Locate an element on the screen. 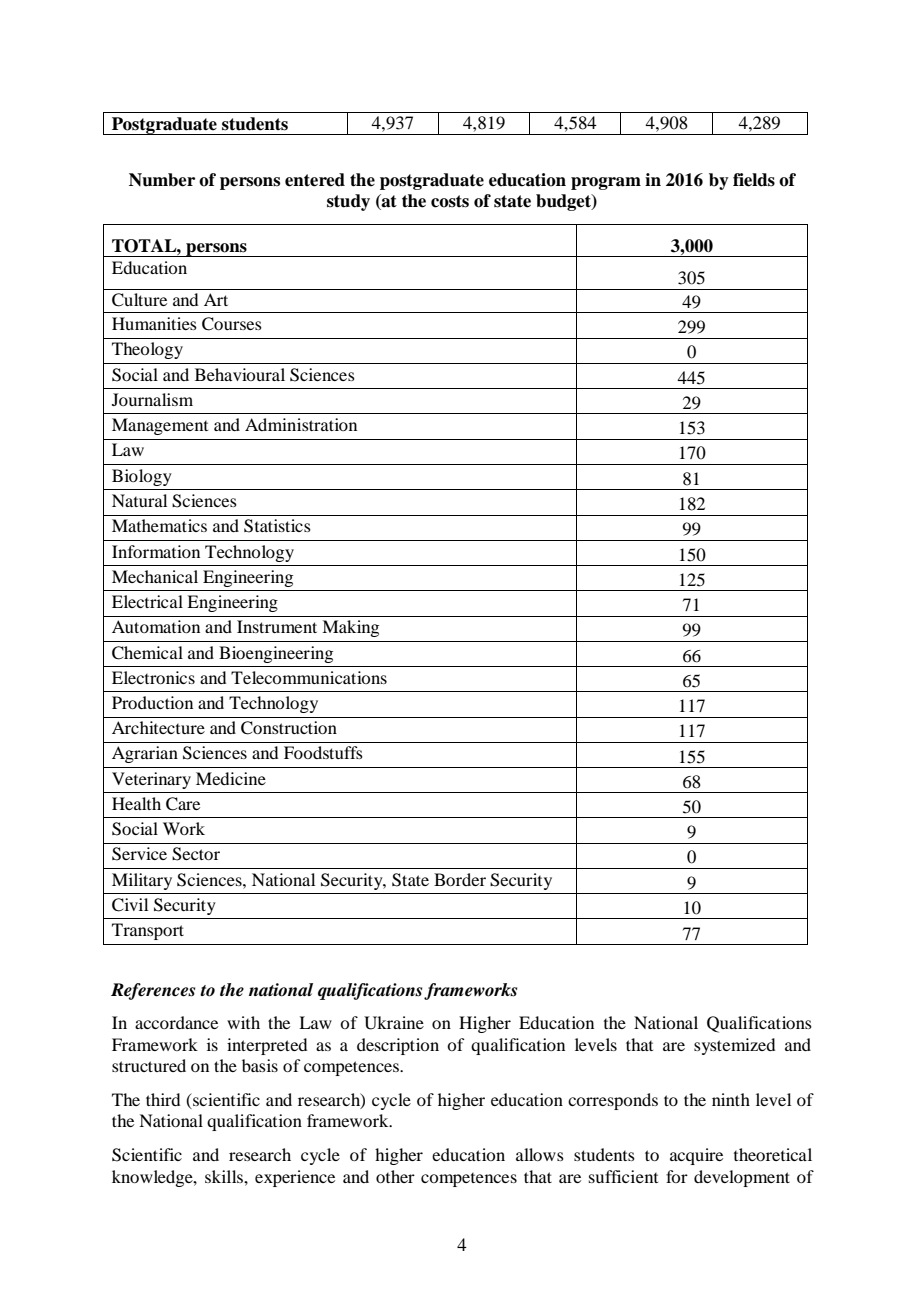 The width and height of the screenshot is (924, 1308). ninth is located at coordinates (731, 1099).
